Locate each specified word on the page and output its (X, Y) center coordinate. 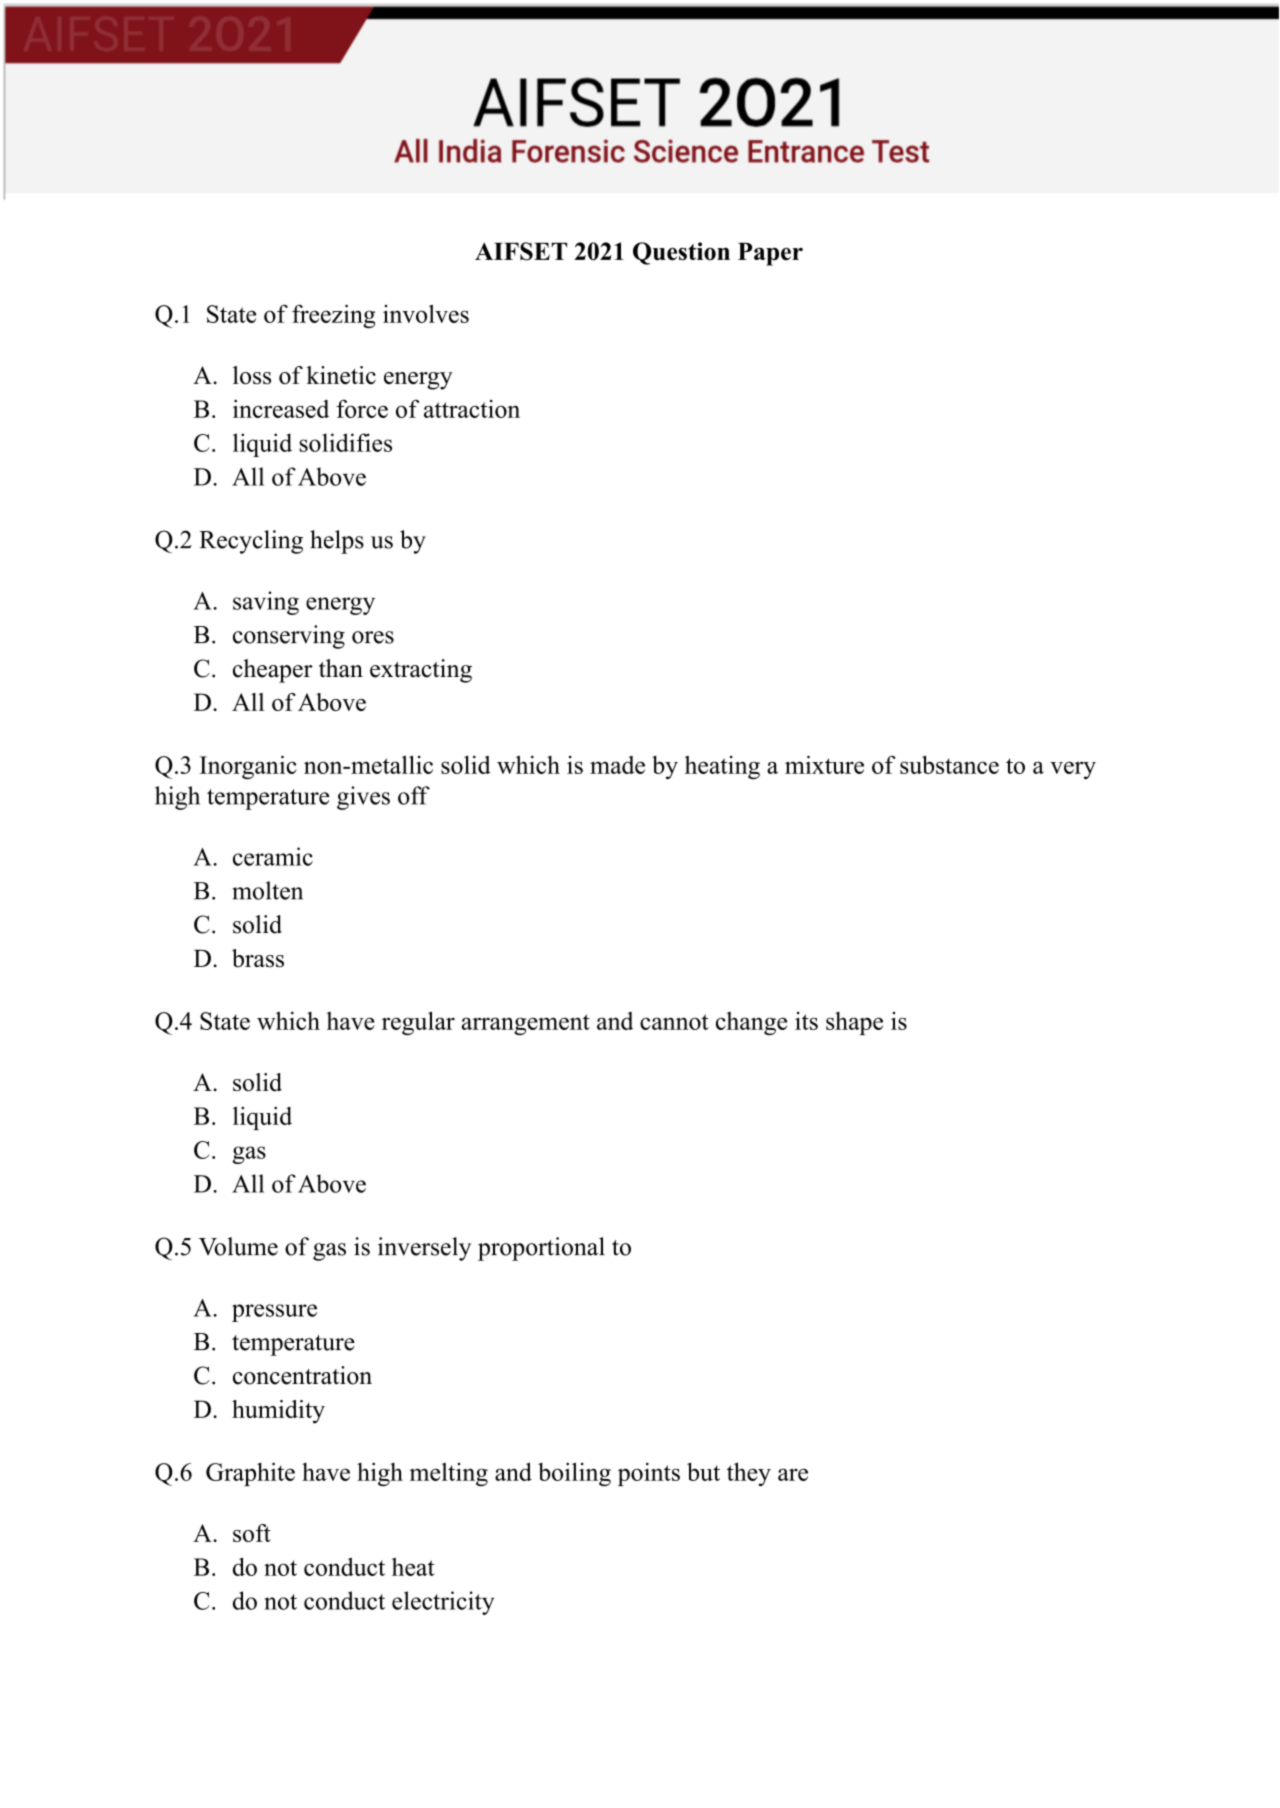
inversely (424, 1249)
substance (949, 764)
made (617, 765)
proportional (541, 1249)
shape (854, 1023)
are (793, 1474)
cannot (674, 1022)
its (806, 1021)
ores (373, 637)
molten (267, 890)
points (649, 1474)
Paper (770, 254)
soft (252, 1533)
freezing (333, 316)
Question (681, 253)
